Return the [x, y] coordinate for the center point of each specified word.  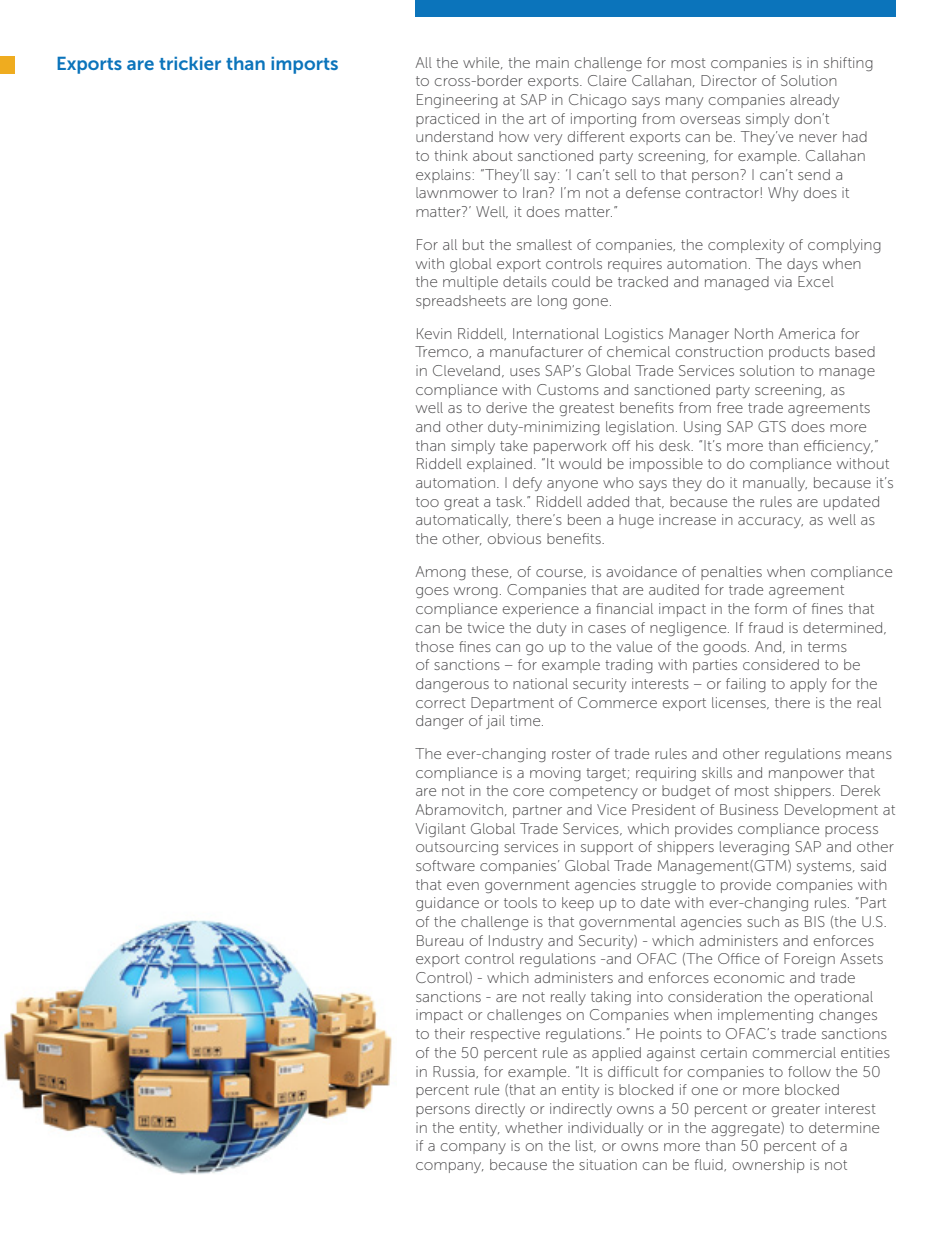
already [814, 101]
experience [541, 610]
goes [432, 592]
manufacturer [536, 351]
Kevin [434, 333]
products [799, 353]
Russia [455, 1072]
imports [304, 65]
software [445, 865]
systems [825, 867]
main [552, 62]
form [771, 608]
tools [520, 902]
